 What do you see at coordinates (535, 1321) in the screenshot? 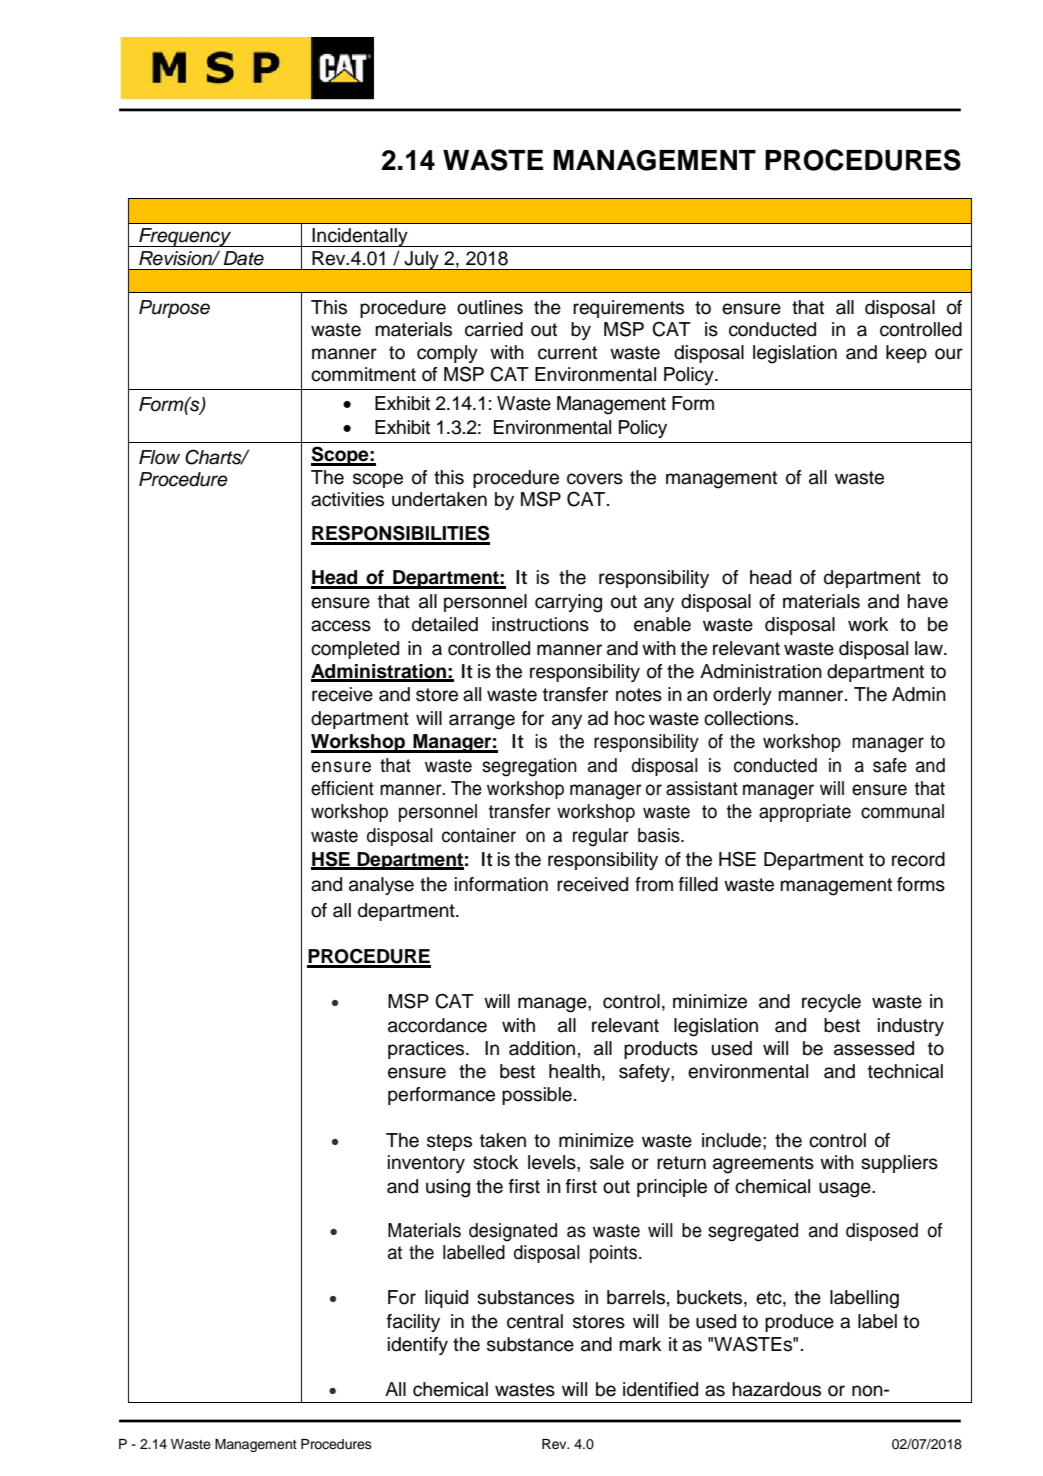
I see `central` at bounding box center [535, 1321].
